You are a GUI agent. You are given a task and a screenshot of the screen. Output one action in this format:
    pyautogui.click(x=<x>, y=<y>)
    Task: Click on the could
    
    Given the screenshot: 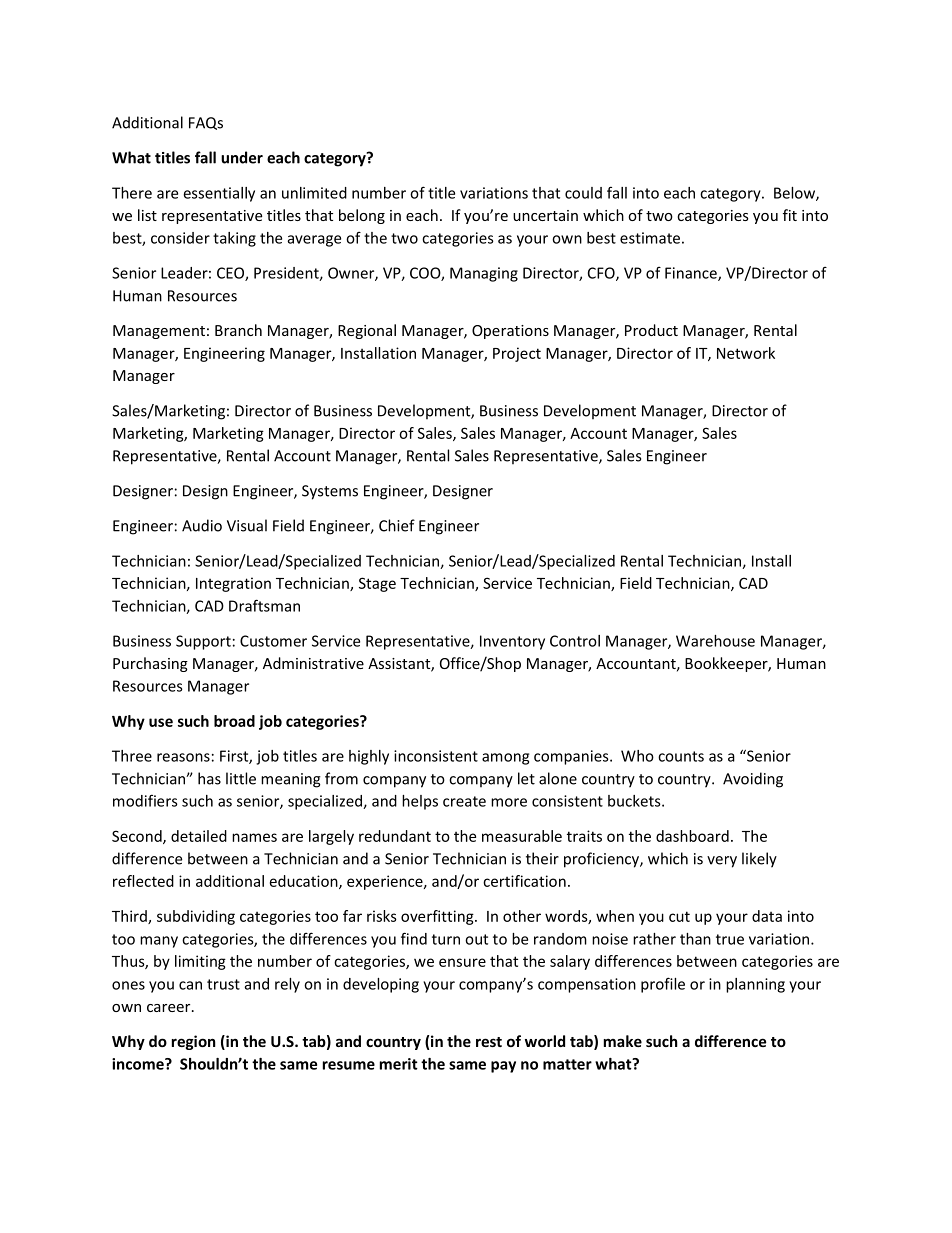 What is the action you would take?
    pyautogui.click(x=583, y=193)
